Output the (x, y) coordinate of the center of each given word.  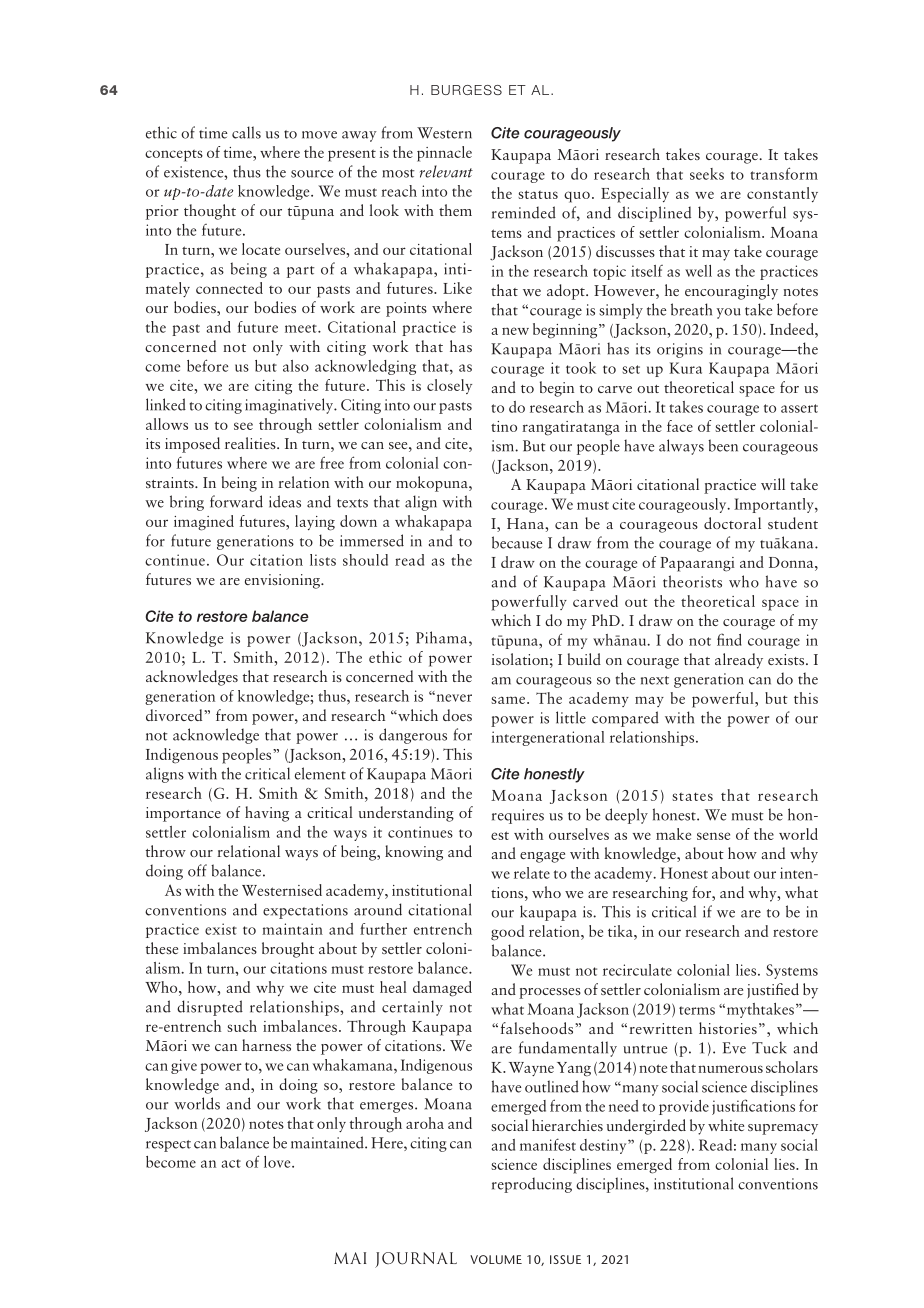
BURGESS (466, 90)
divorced (175, 715)
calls (246, 132)
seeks (707, 174)
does (457, 715)
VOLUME (496, 1259)
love (278, 1162)
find (729, 639)
